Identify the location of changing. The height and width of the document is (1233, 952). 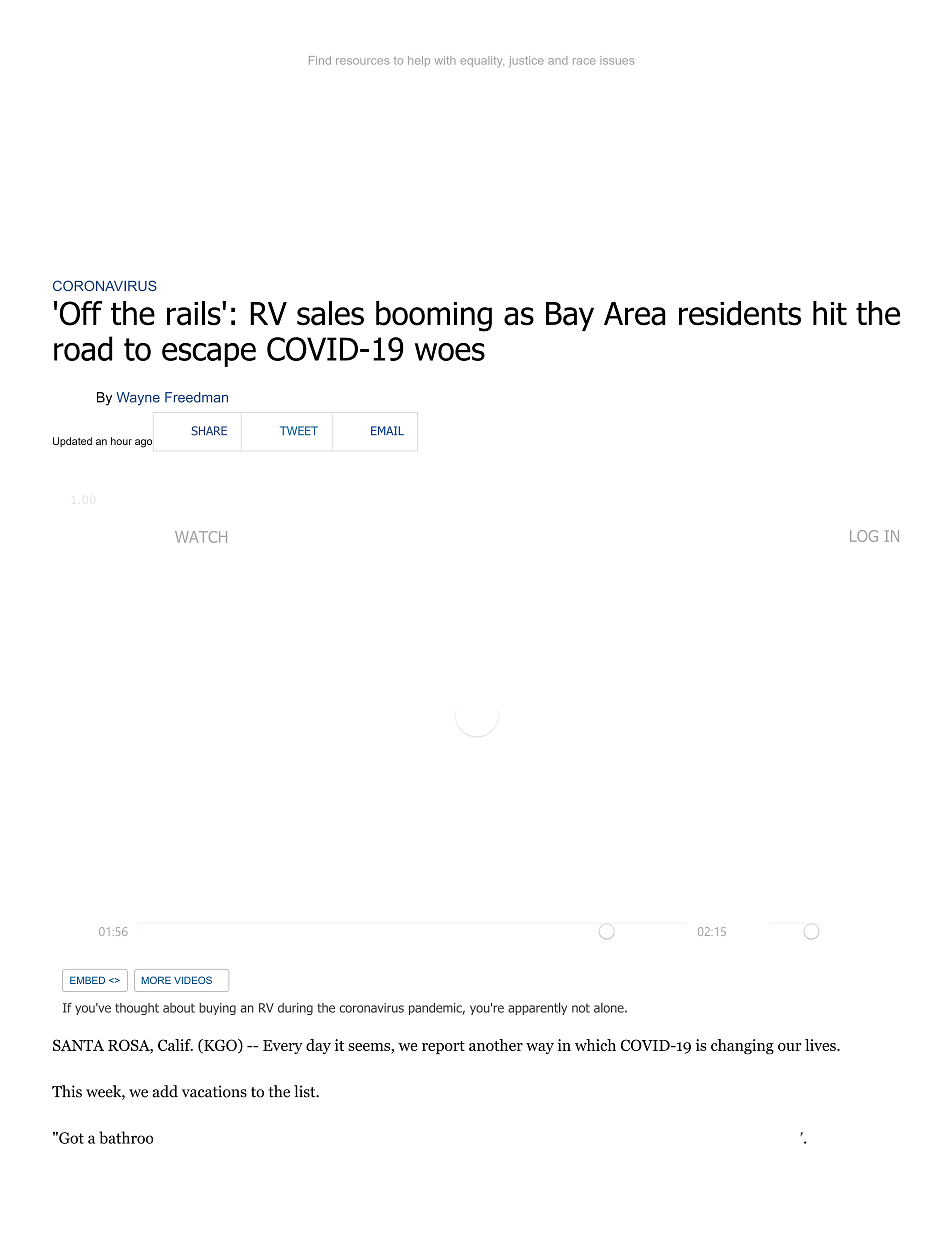
(742, 1047).
